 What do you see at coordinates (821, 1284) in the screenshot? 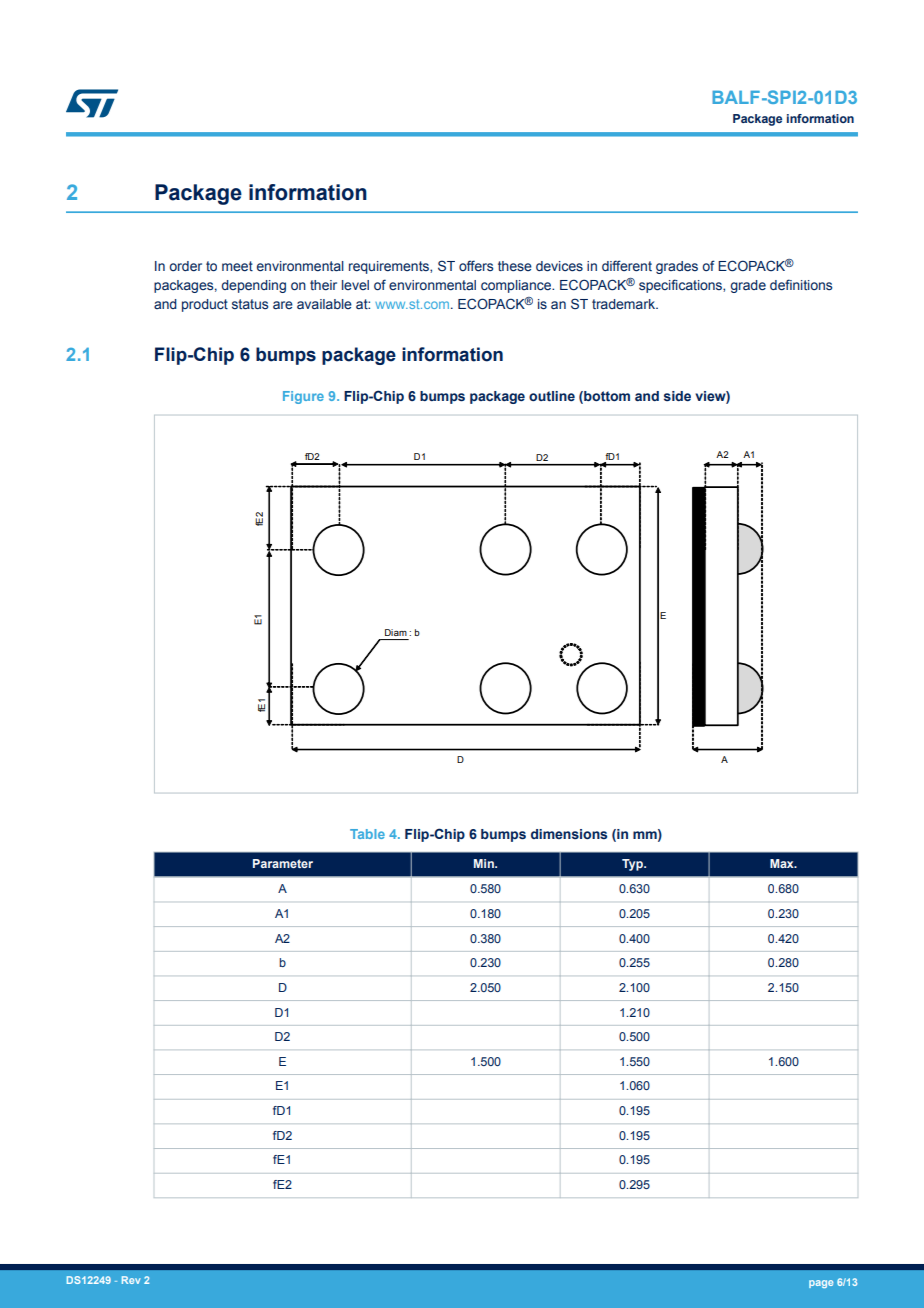
I see `page` at bounding box center [821, 1284].
